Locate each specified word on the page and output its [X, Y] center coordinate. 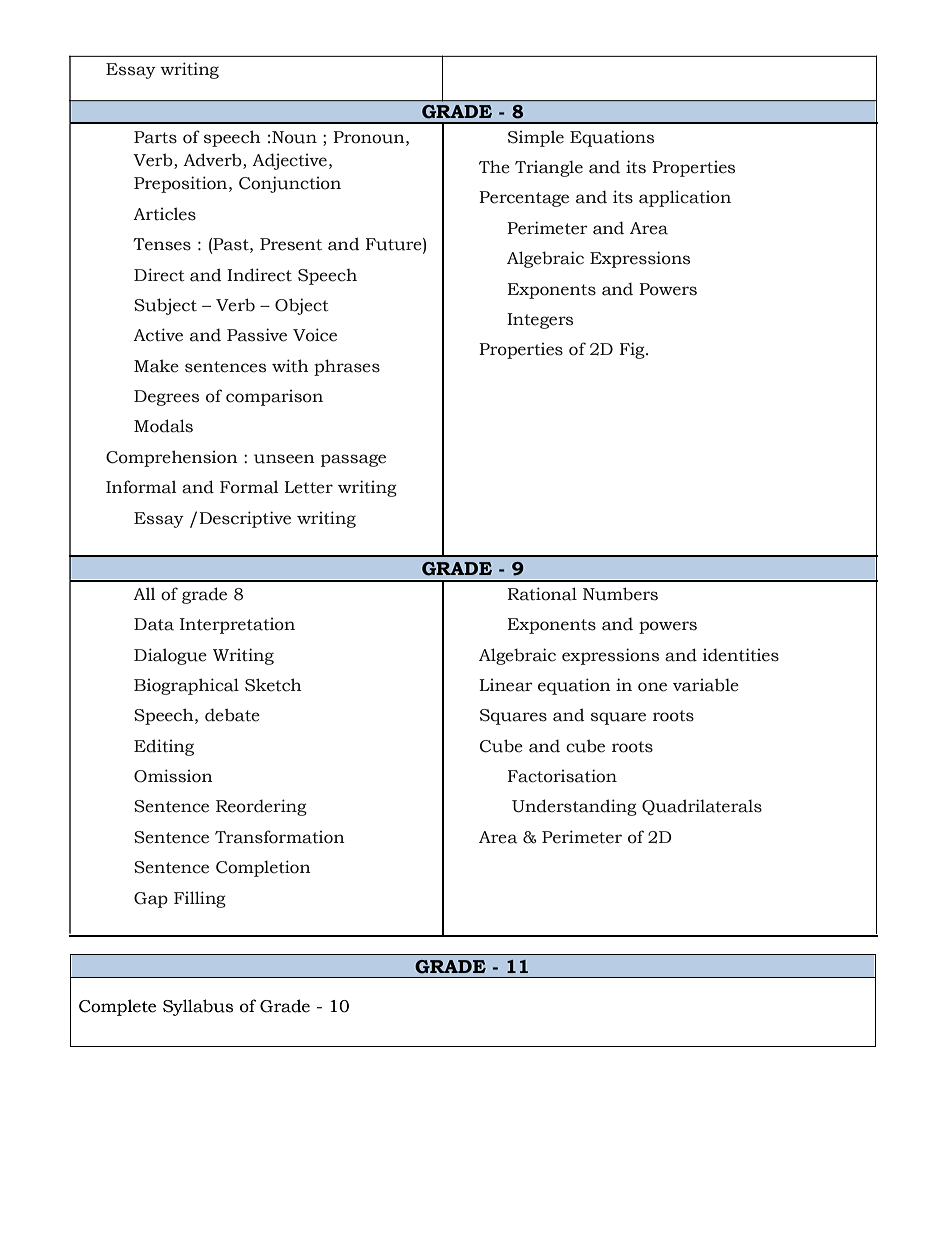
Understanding [574, 807]
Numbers [620, 594]
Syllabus [198, 1007]
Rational [542, 594]
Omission [173, 776]
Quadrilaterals [702, 807]
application [685, 198]
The [494, 167]
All [144, 593]
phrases [347, 367]
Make [156, 366]
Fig [633, 350]
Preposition [182, 184]
